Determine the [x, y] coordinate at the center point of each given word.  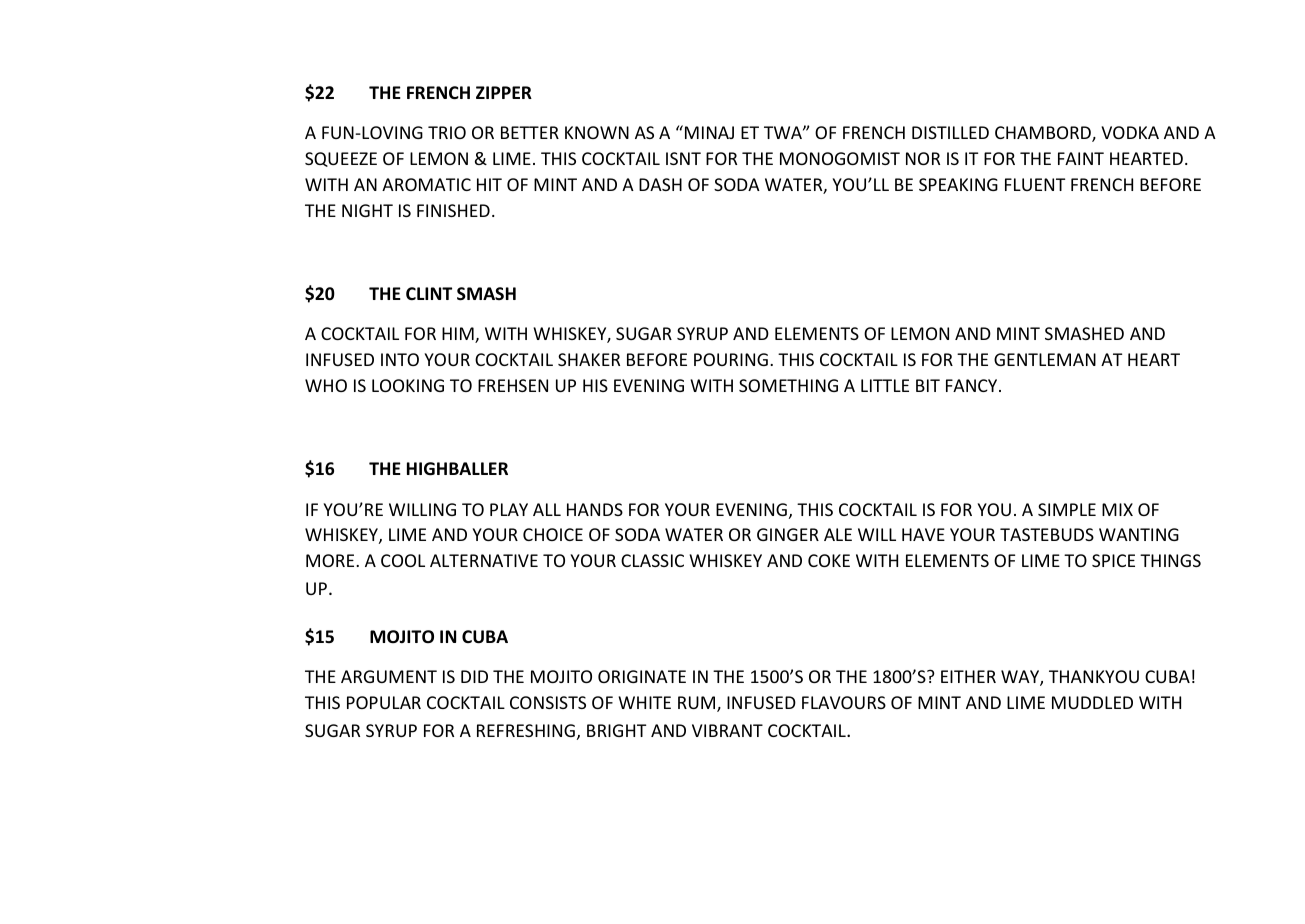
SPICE [1113, 560]
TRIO [447, 132]
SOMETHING [788, 385]
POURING [731, 359]
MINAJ [709, 132]
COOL [403, 560]
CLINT [429, 293]
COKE [829, 560]
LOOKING [408, 385]
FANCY [973, 385]
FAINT [1081, 158]
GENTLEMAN [1045, 359]
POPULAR [384, 702]
